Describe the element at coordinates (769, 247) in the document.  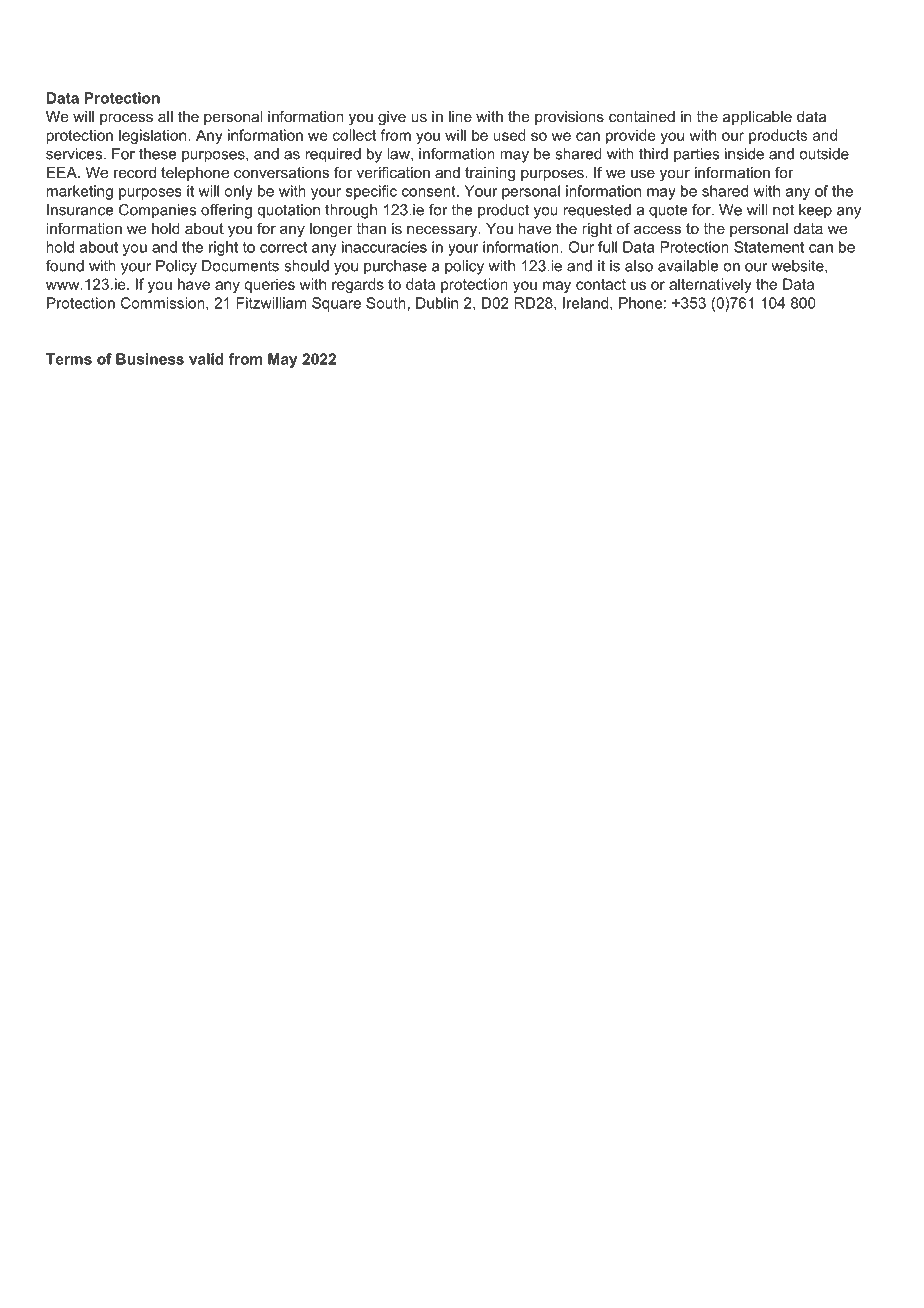
I see `Statement` at that location.
